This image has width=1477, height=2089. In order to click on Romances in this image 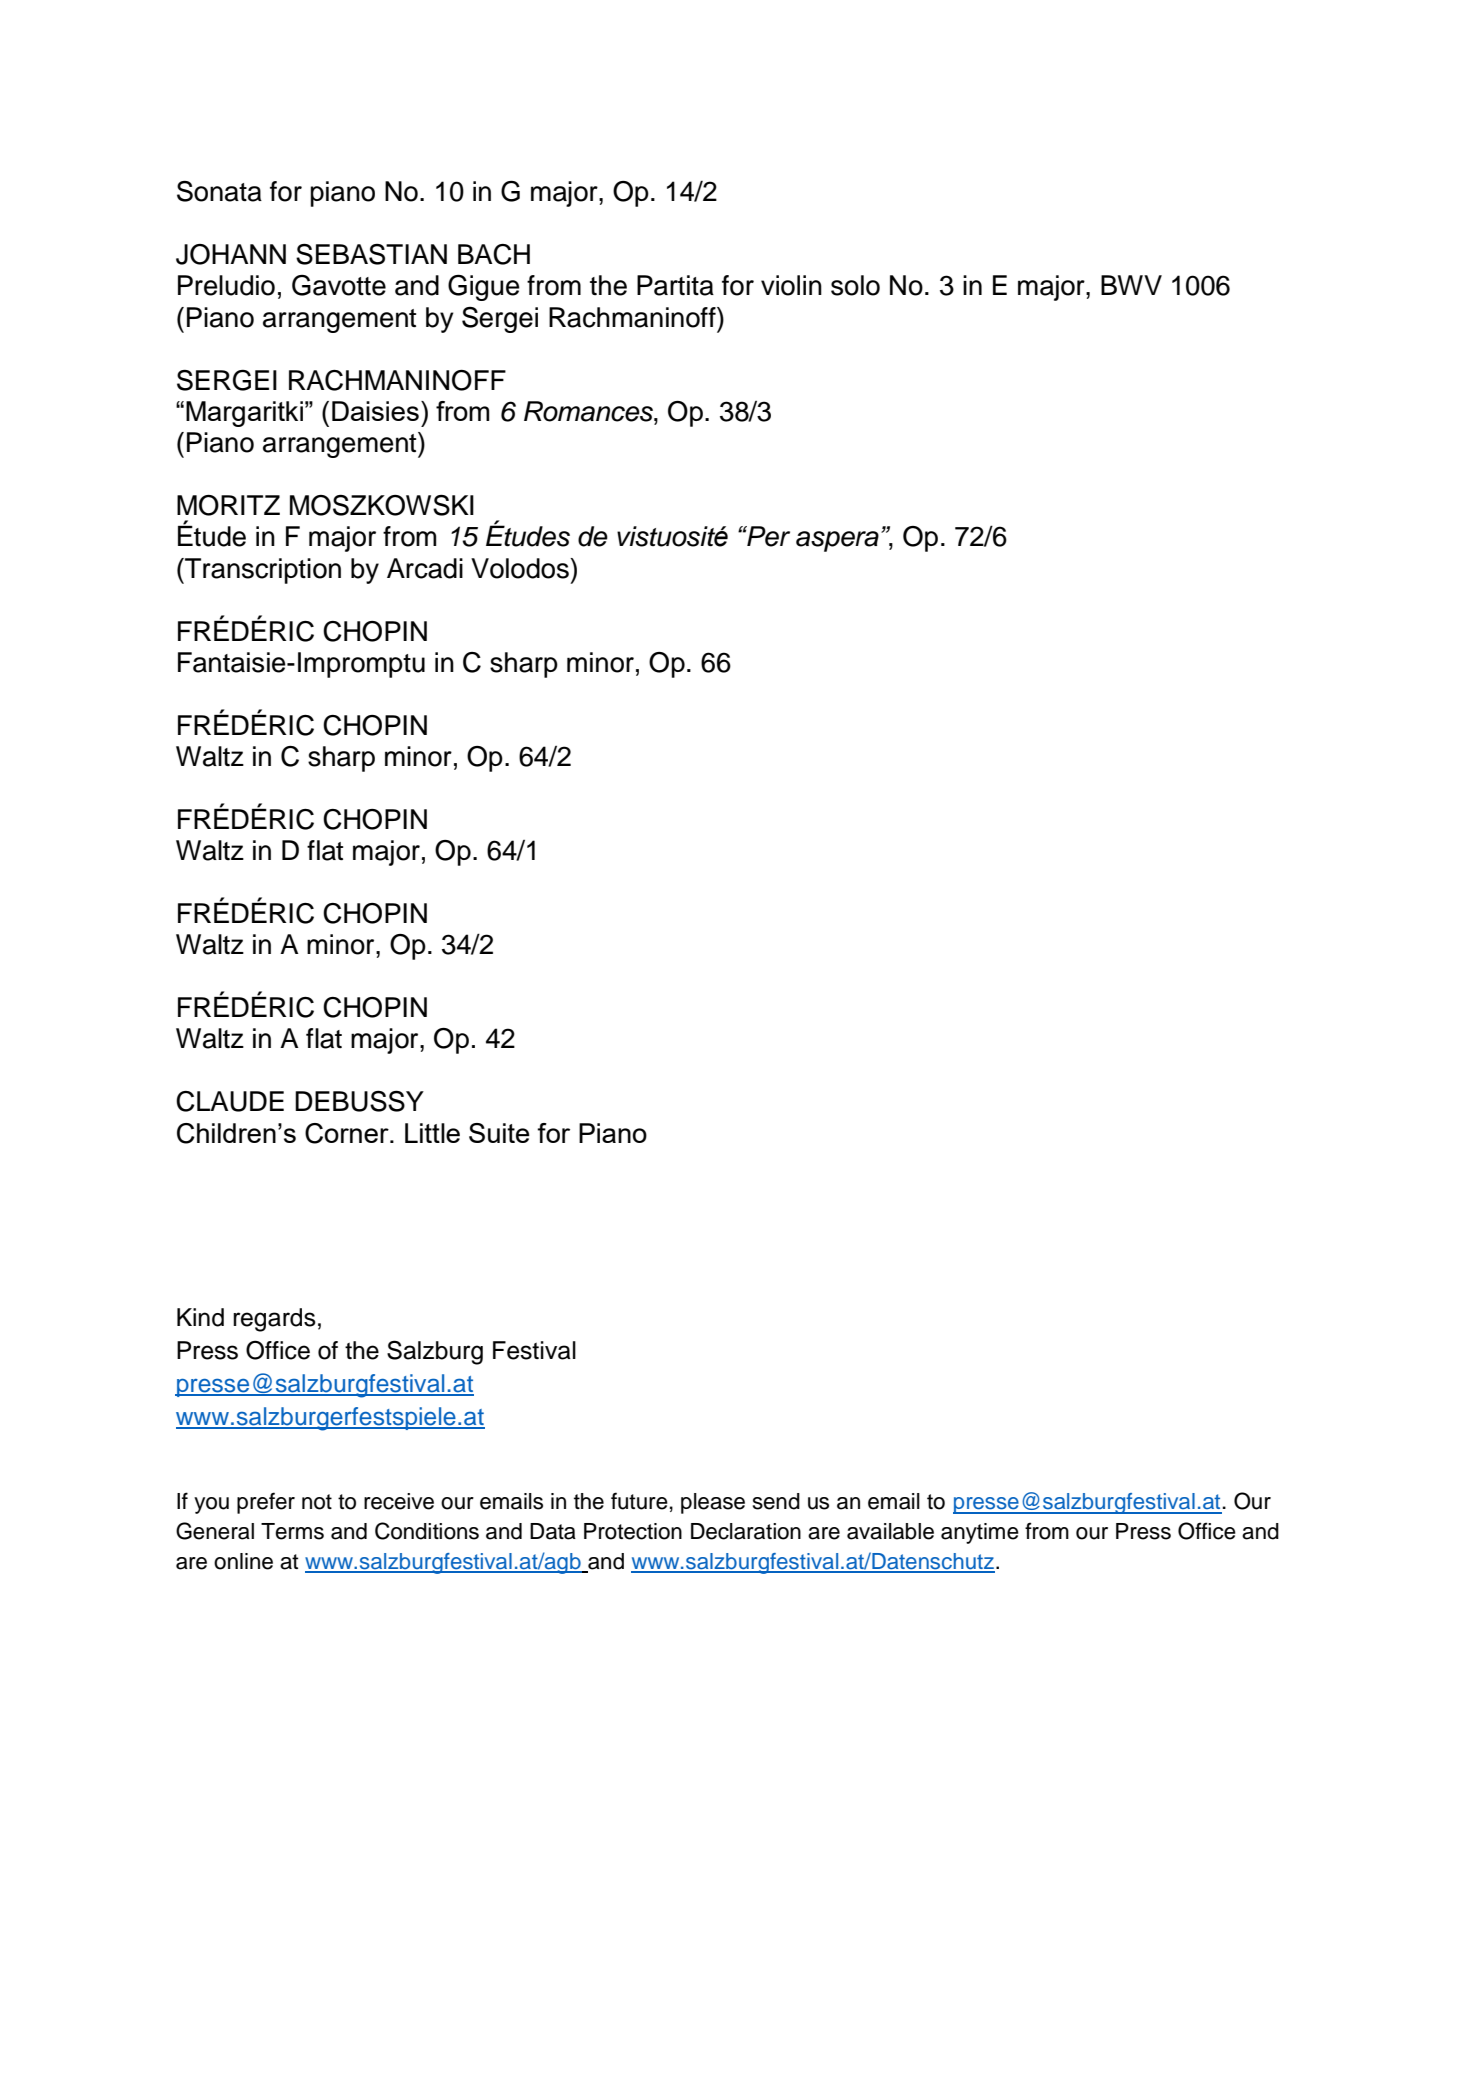, I will do `click(589, 411)`.
